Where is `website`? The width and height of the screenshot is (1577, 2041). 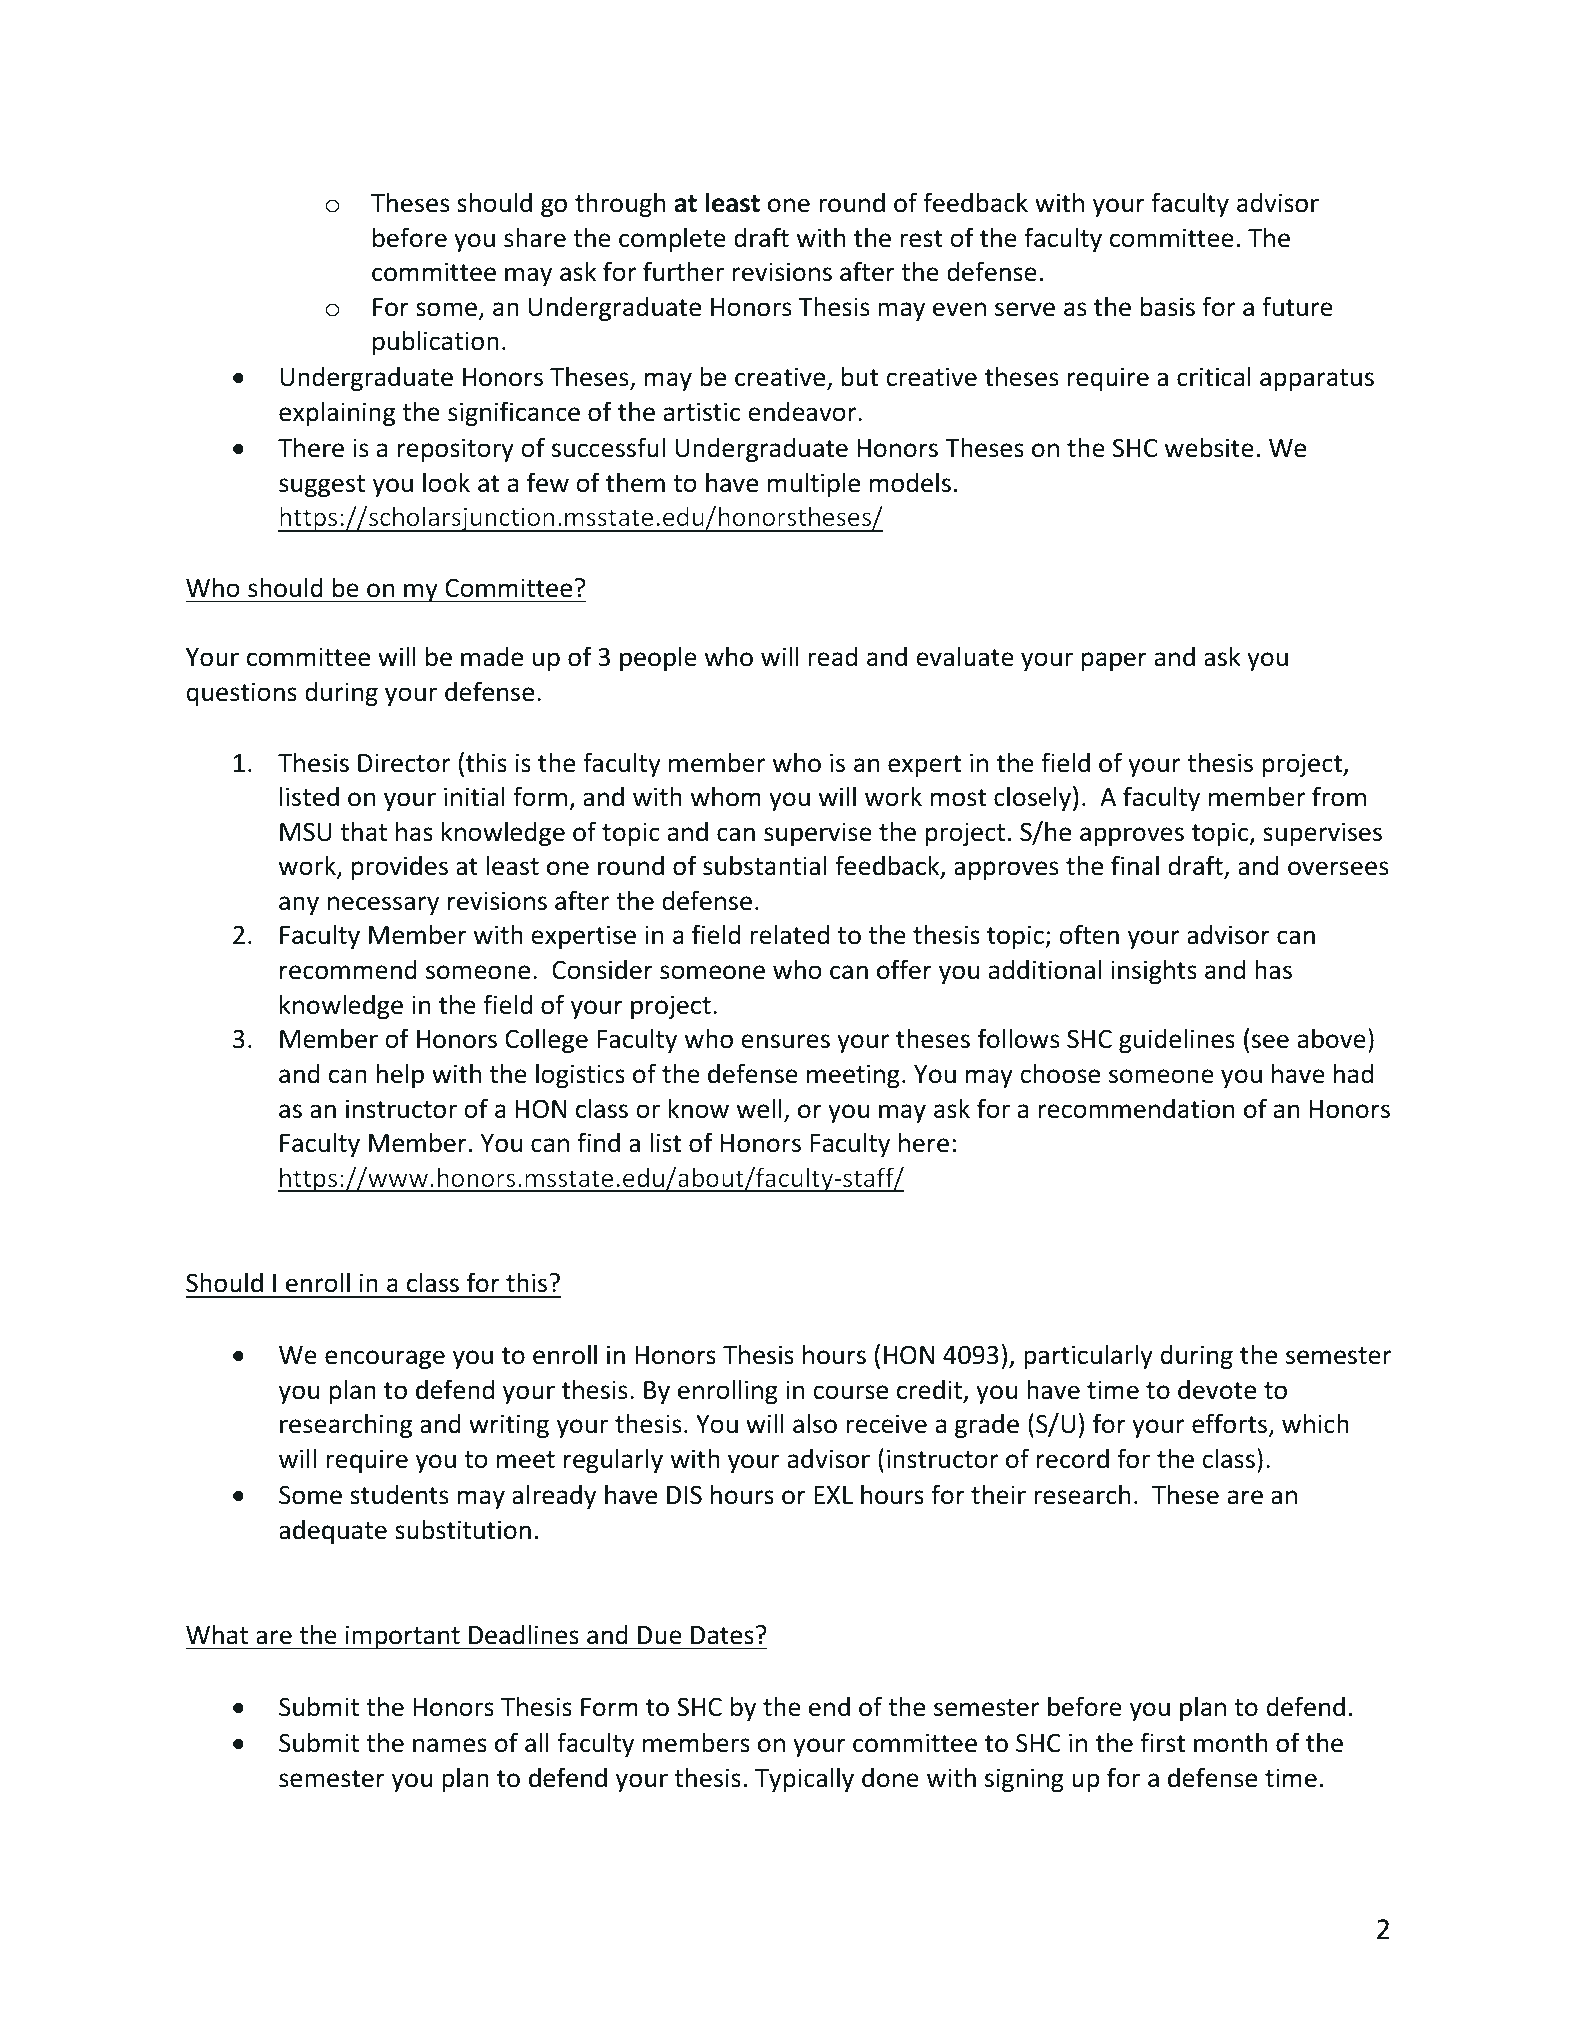 website is located at coordinates (1209, 447).
